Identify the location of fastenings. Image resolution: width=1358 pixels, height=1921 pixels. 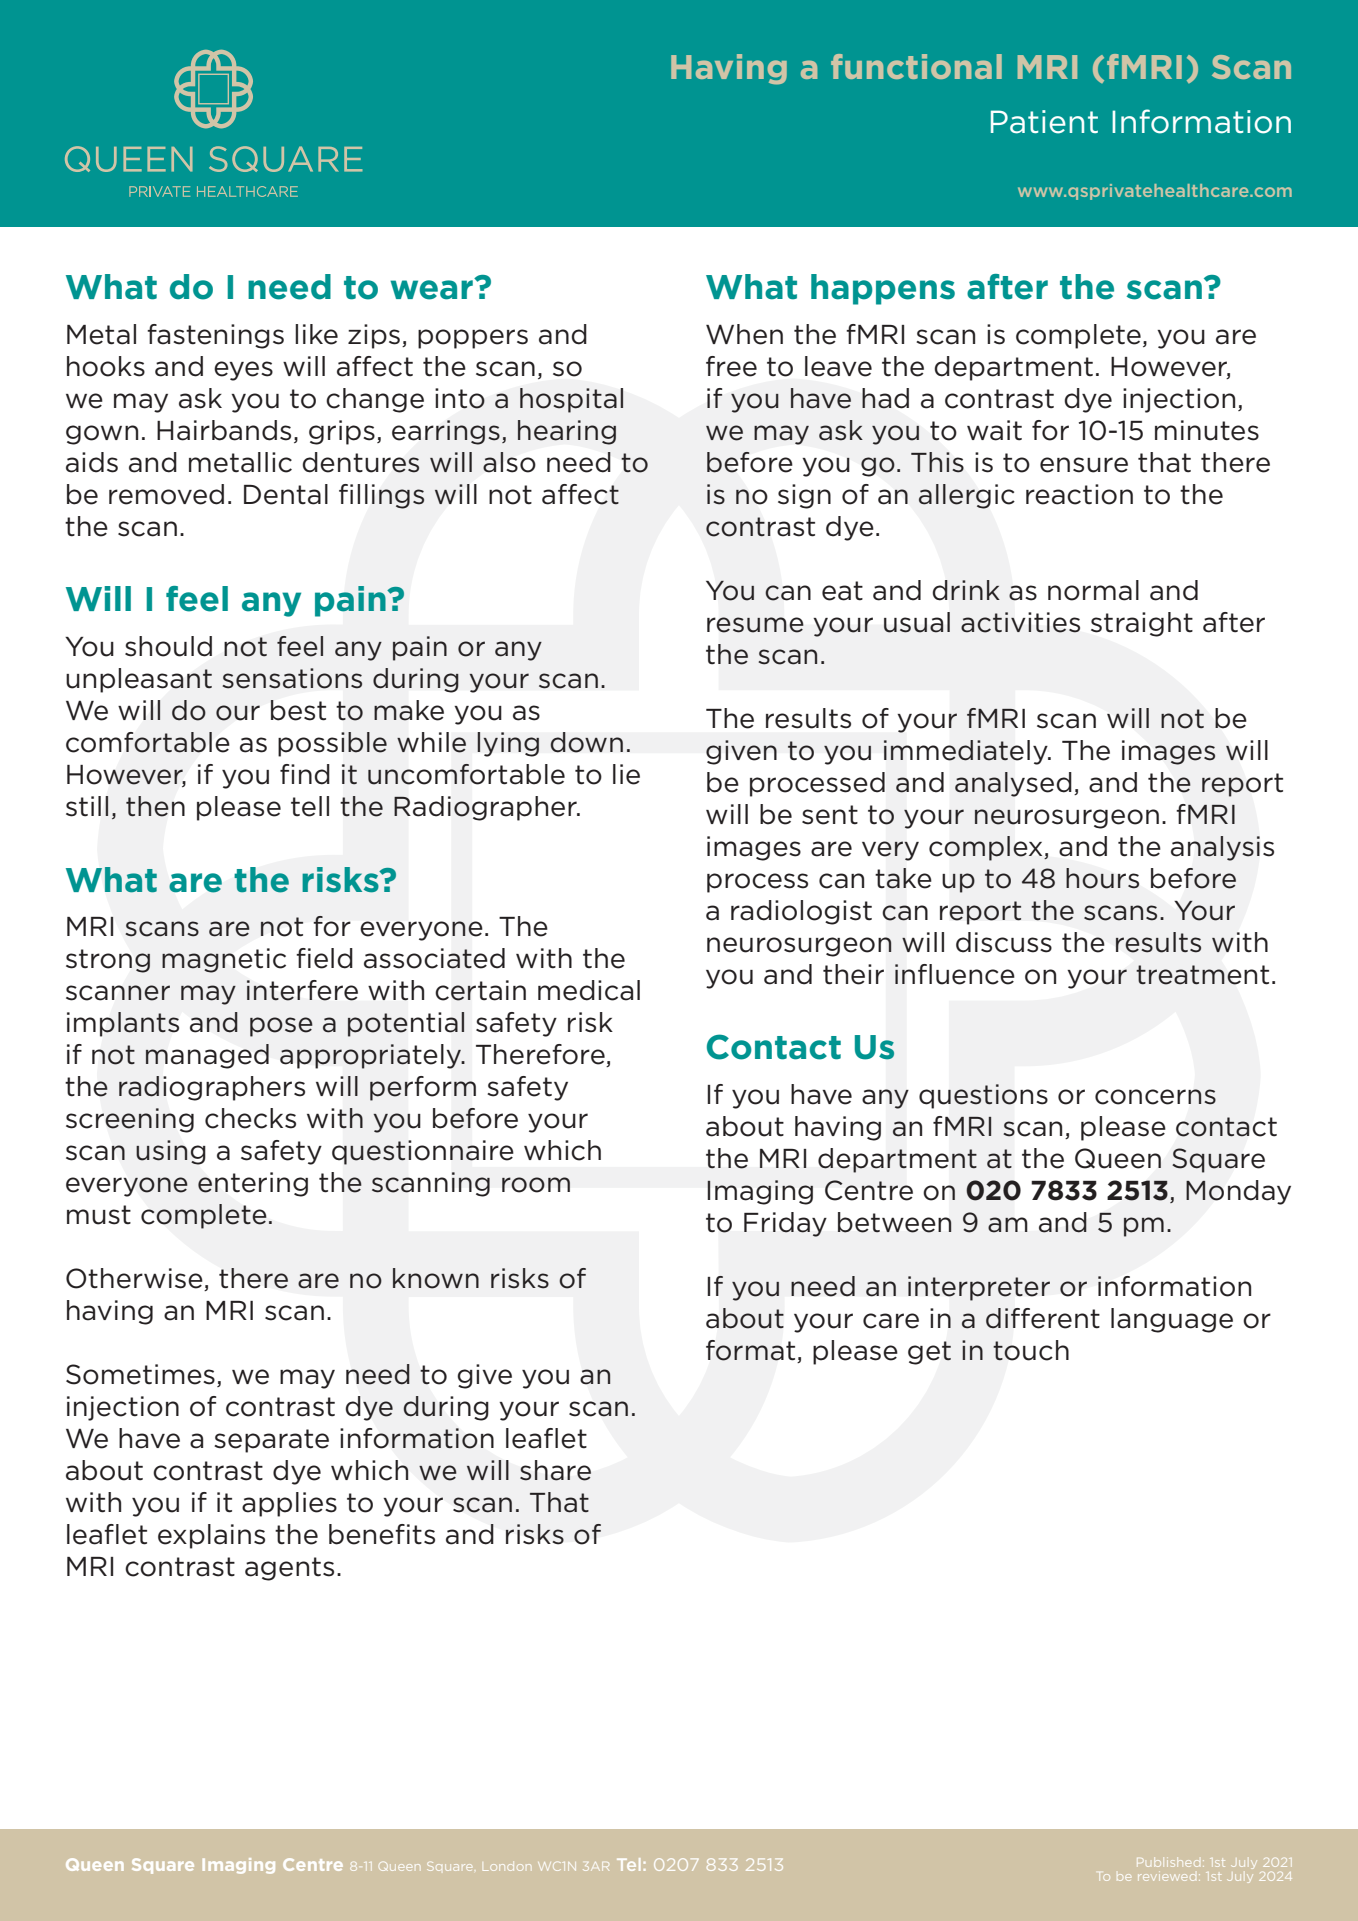
(215, 336).
